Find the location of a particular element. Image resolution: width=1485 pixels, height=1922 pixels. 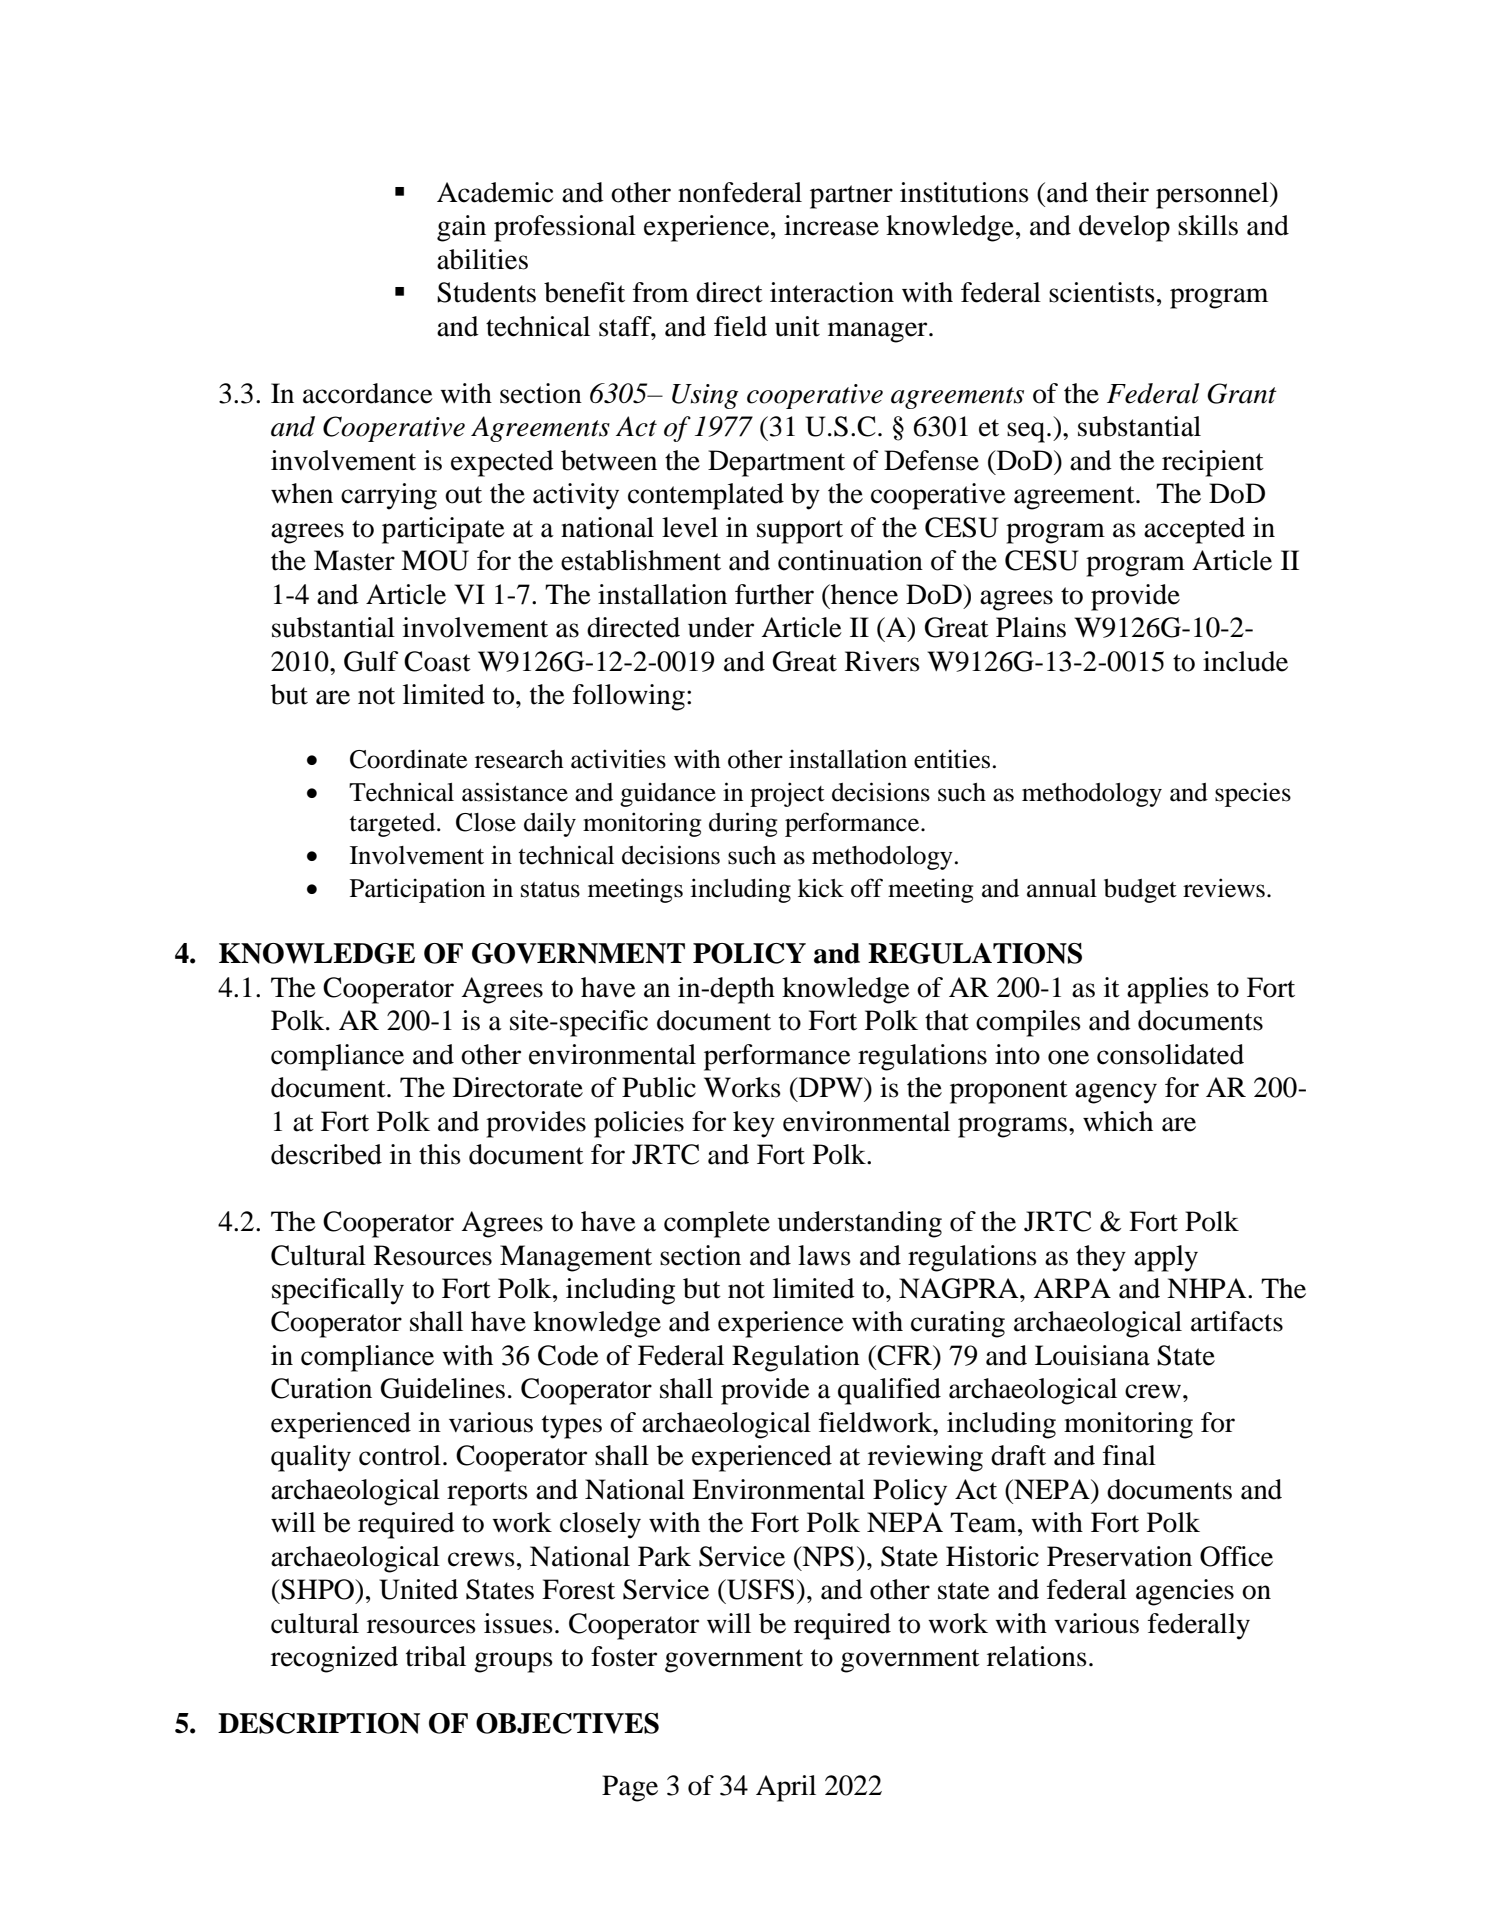

targeted is located at coordinates (394, 825).
